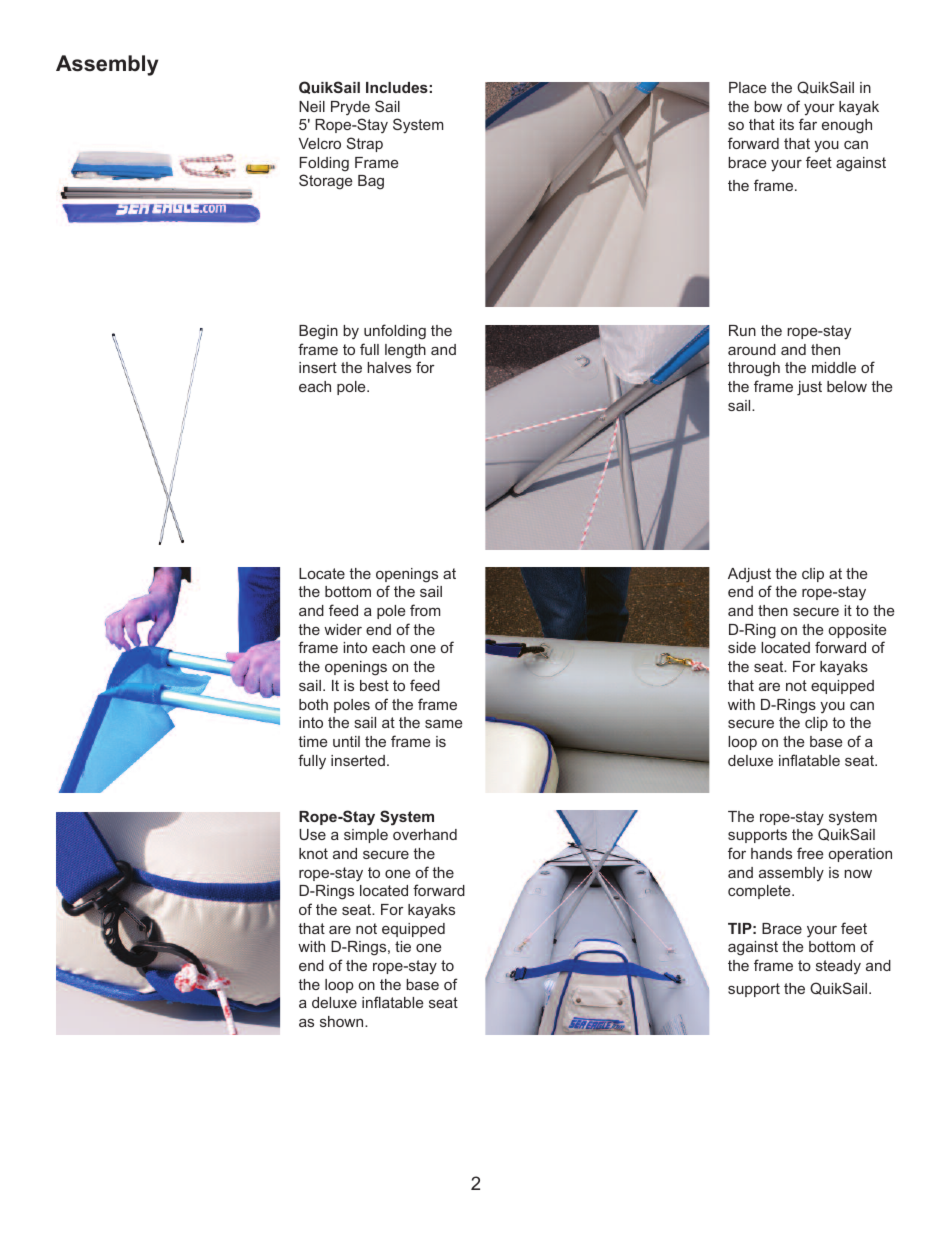 This image has width=952, height=1233. I want to click on opposite, so click(857, 631).
